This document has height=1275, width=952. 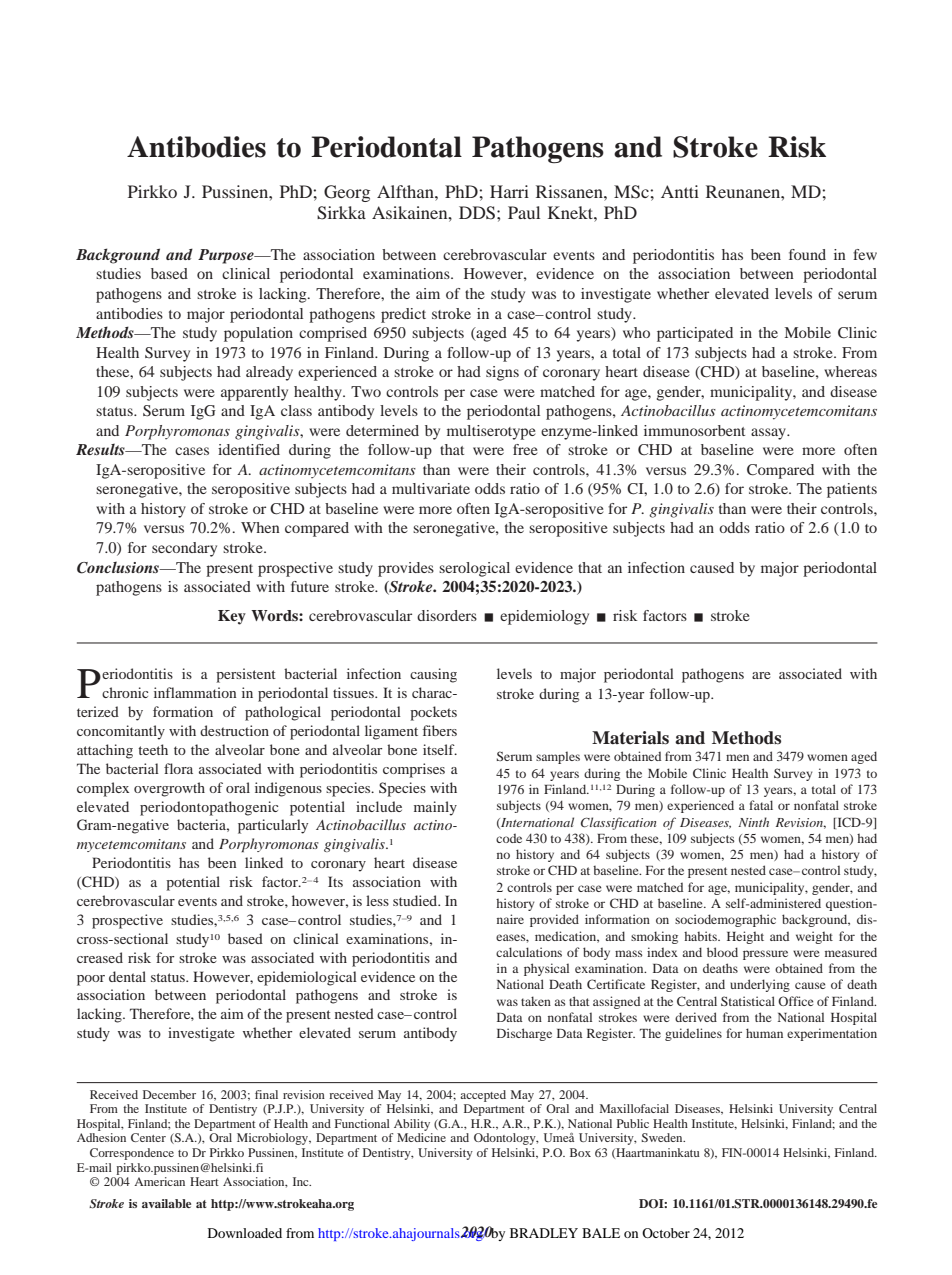 What do you see at coordinates (524, 212) in the document?
I see `Paul` at bounding box center [524, 212].
